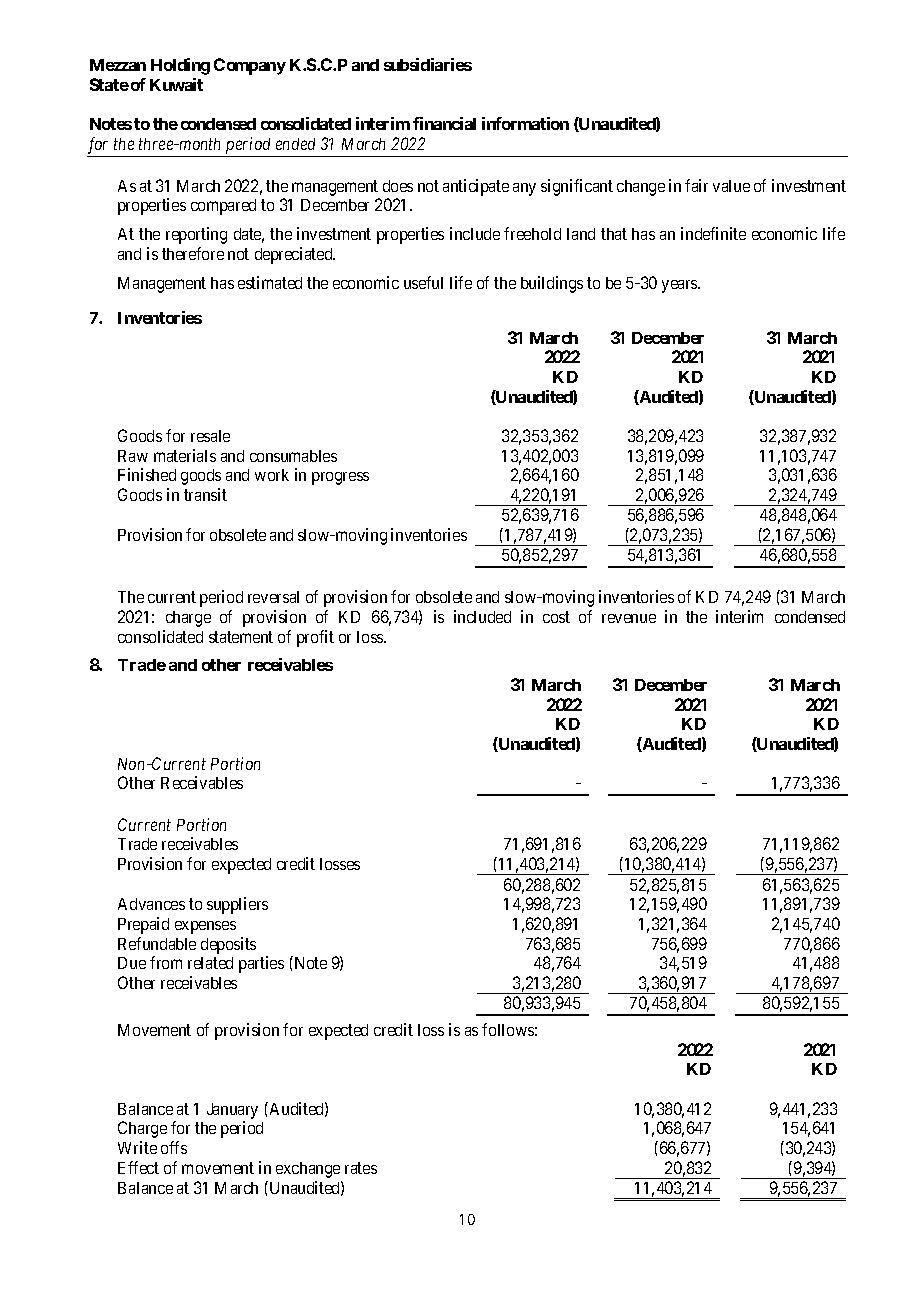 This page has height=1308, width=924. What do you see at coordinates (696, 185) in the page?
I see `fair` at bounding box center [696, 185].
